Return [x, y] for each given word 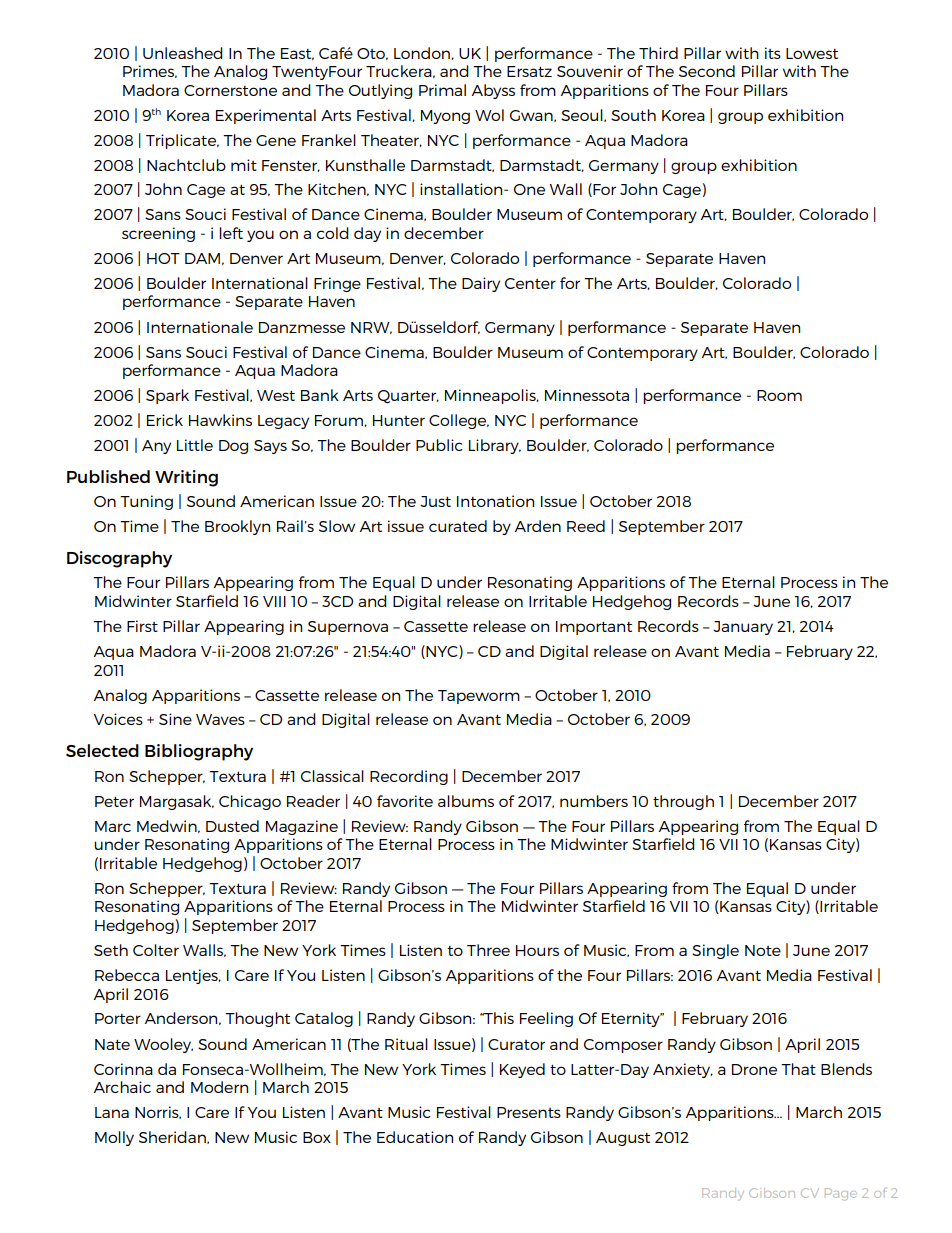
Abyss [493, 91]
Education [415, 1137]
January [743, 628]
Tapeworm [479, 697]
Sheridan [173, 1137]
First [142, 626]
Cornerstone [230, 90]
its [773, 53]
